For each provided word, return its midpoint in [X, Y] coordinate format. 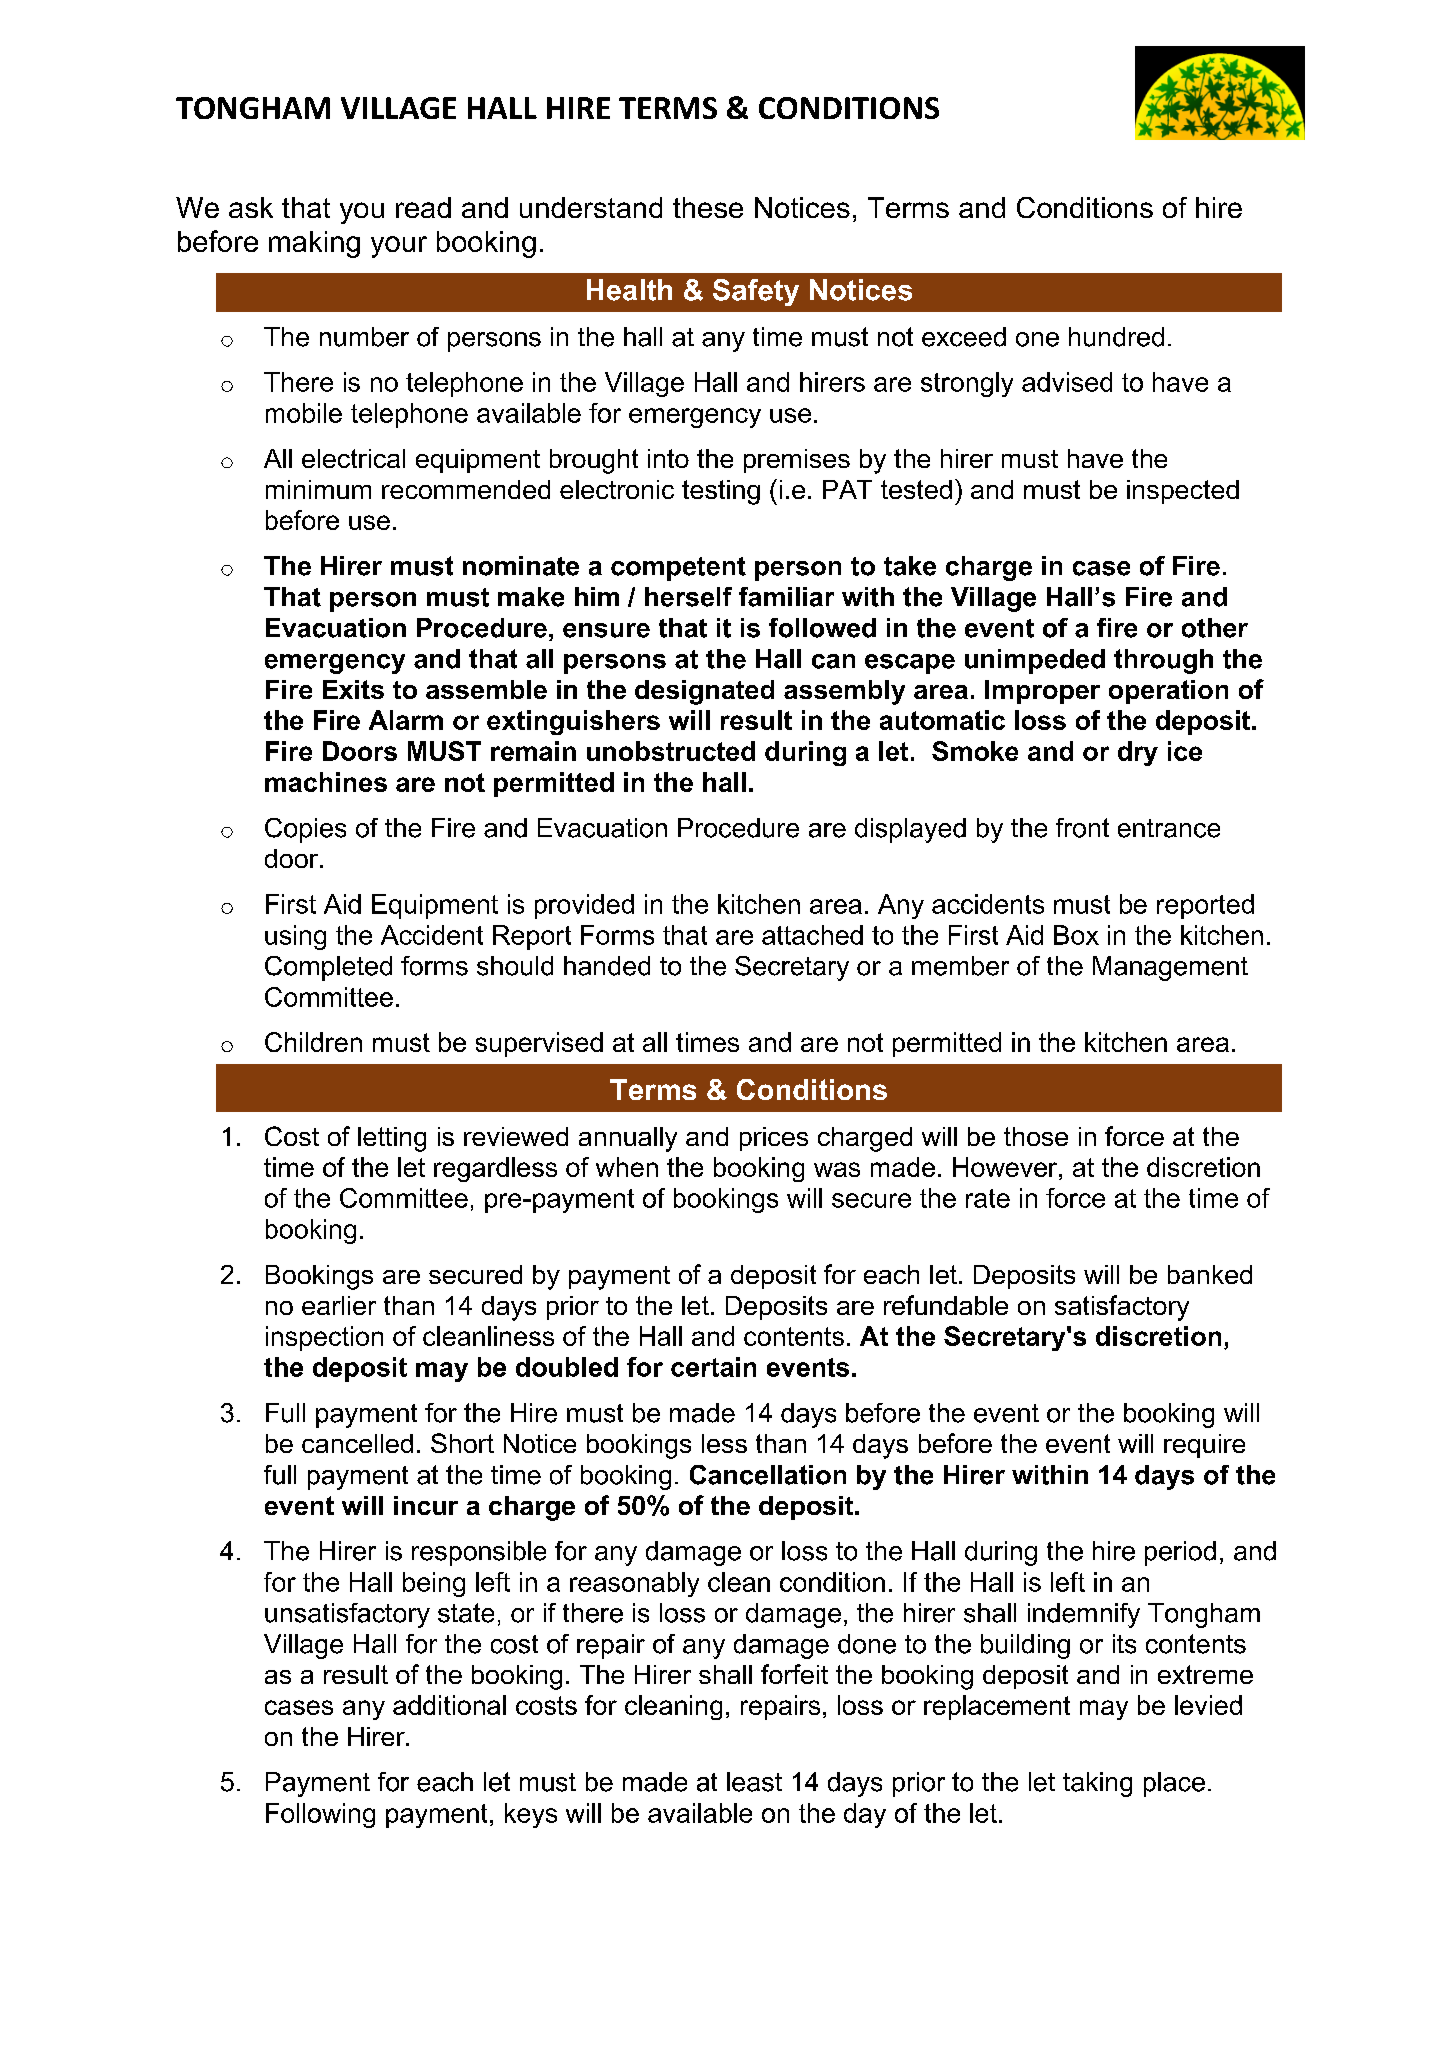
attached [812, 935]
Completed [328, 968]
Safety [756, 292]
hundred [1116, 337]
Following [320, 1815]
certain [713, 1367]
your [399, 247]
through [1163, 661]
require [1204, 1446]
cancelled [357, 1443]
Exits [353, 689]
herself [688, 597]
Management [1170, 968]
